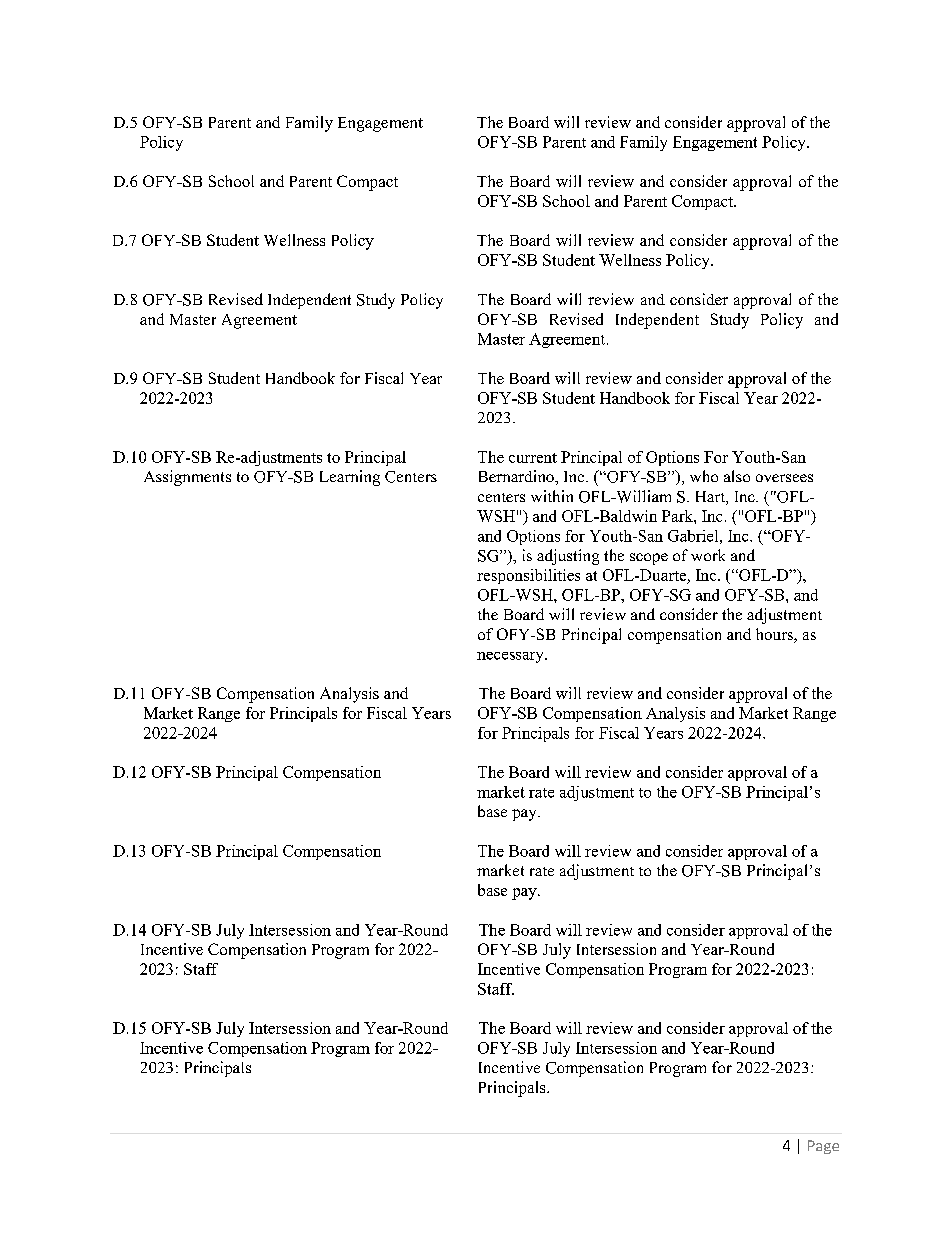 The height and width of the page is (1233, 952). Describe the element at coordinates (708, 555) in the page. I see `work` at that location.
